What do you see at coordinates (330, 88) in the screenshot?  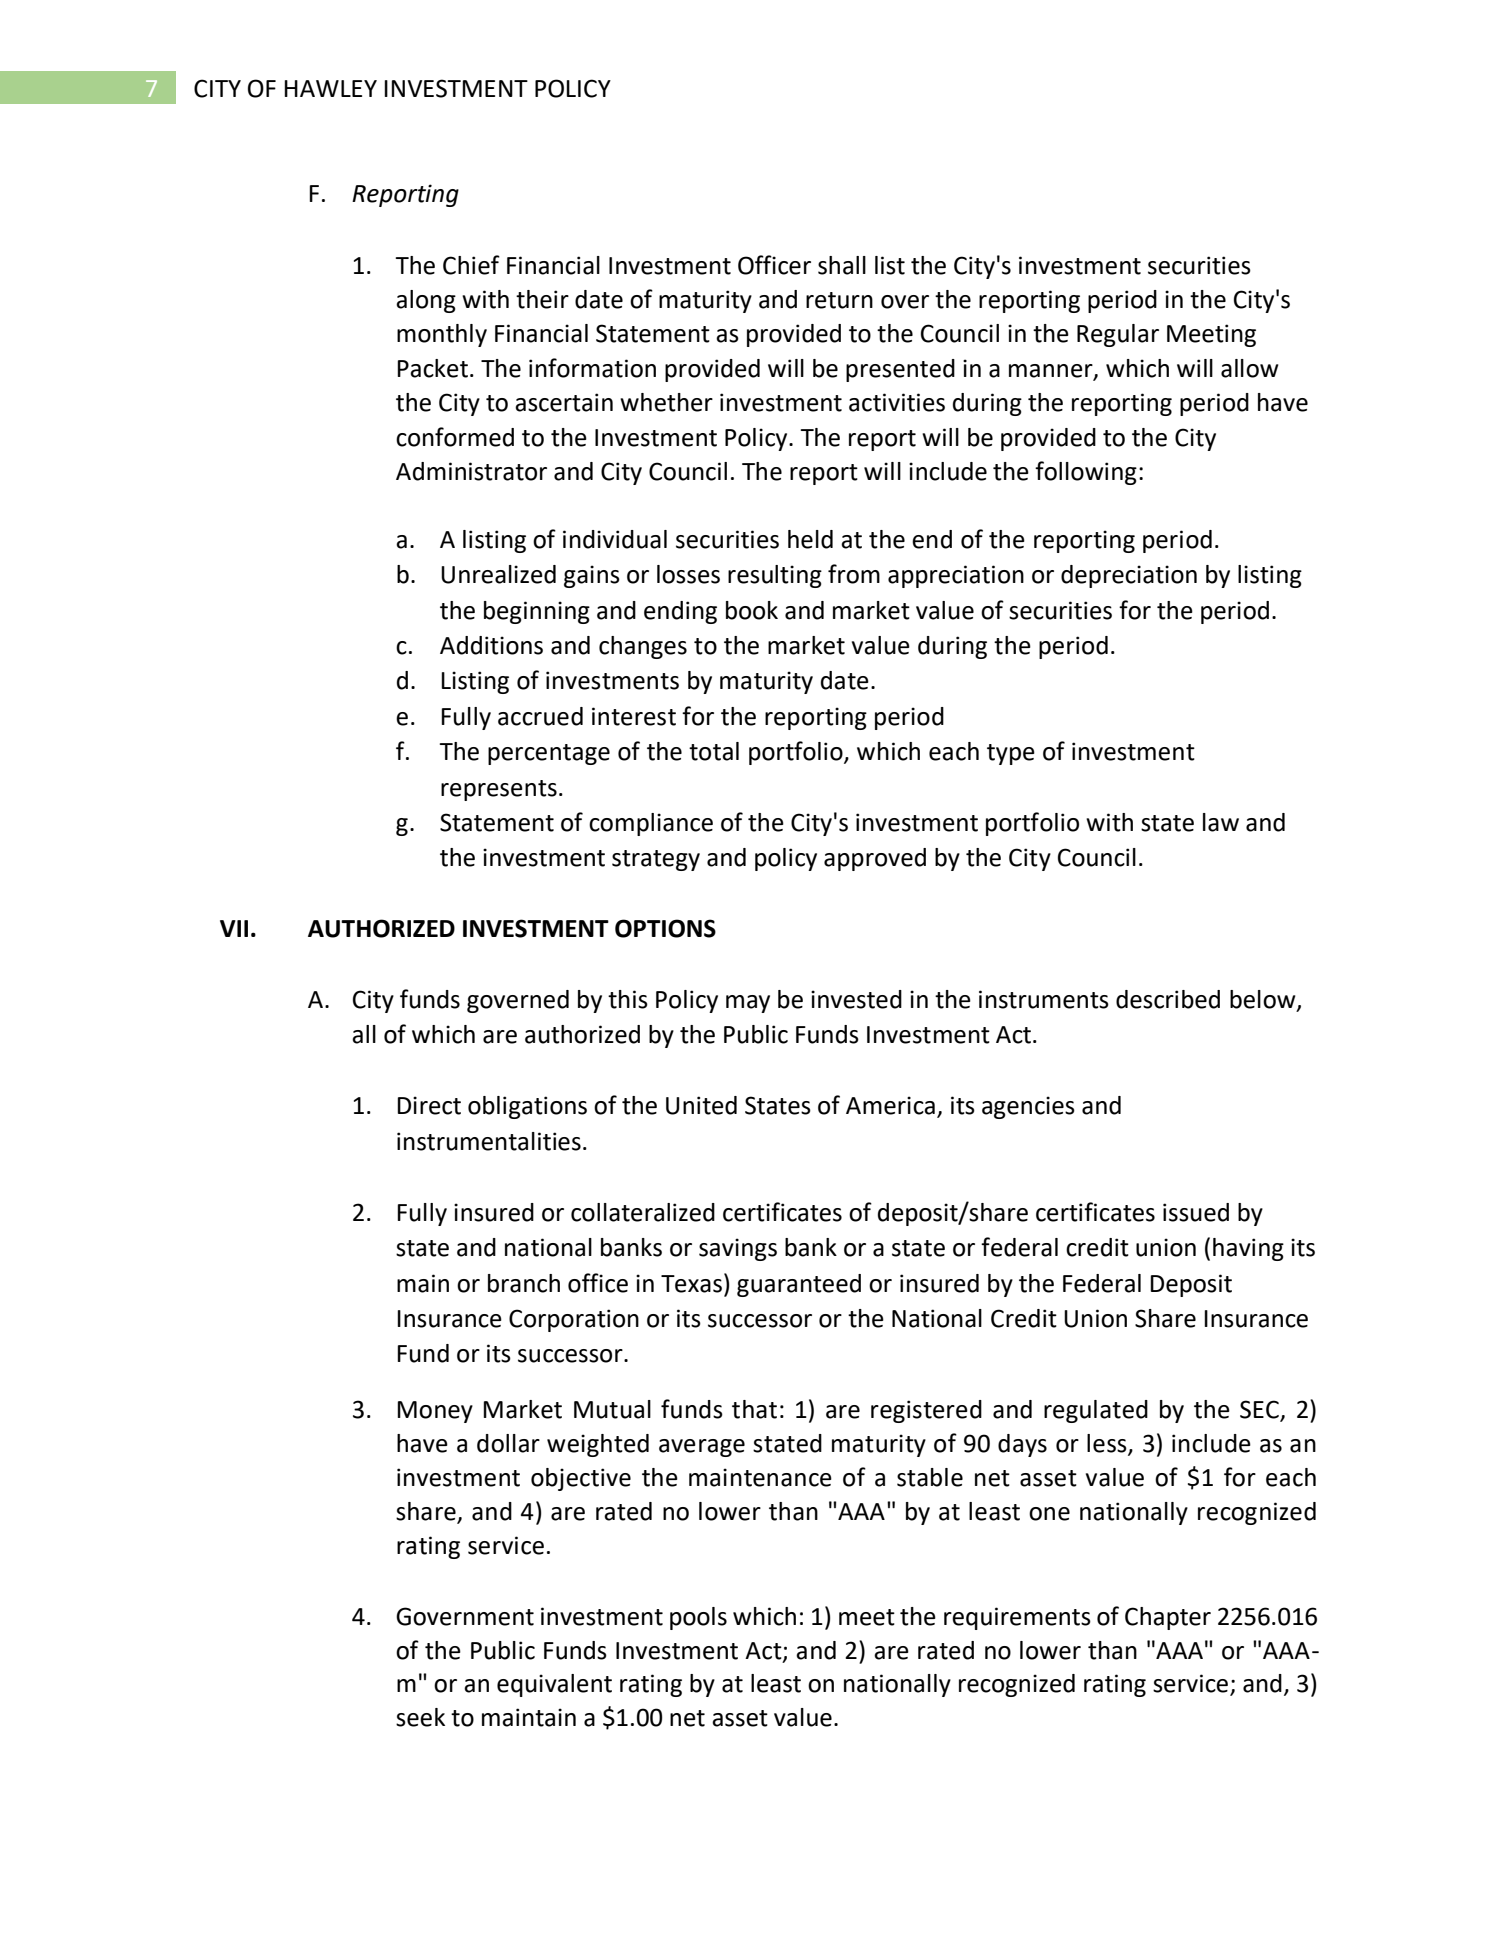 I see `HAWLEY` at bounding box center [330, 88].
